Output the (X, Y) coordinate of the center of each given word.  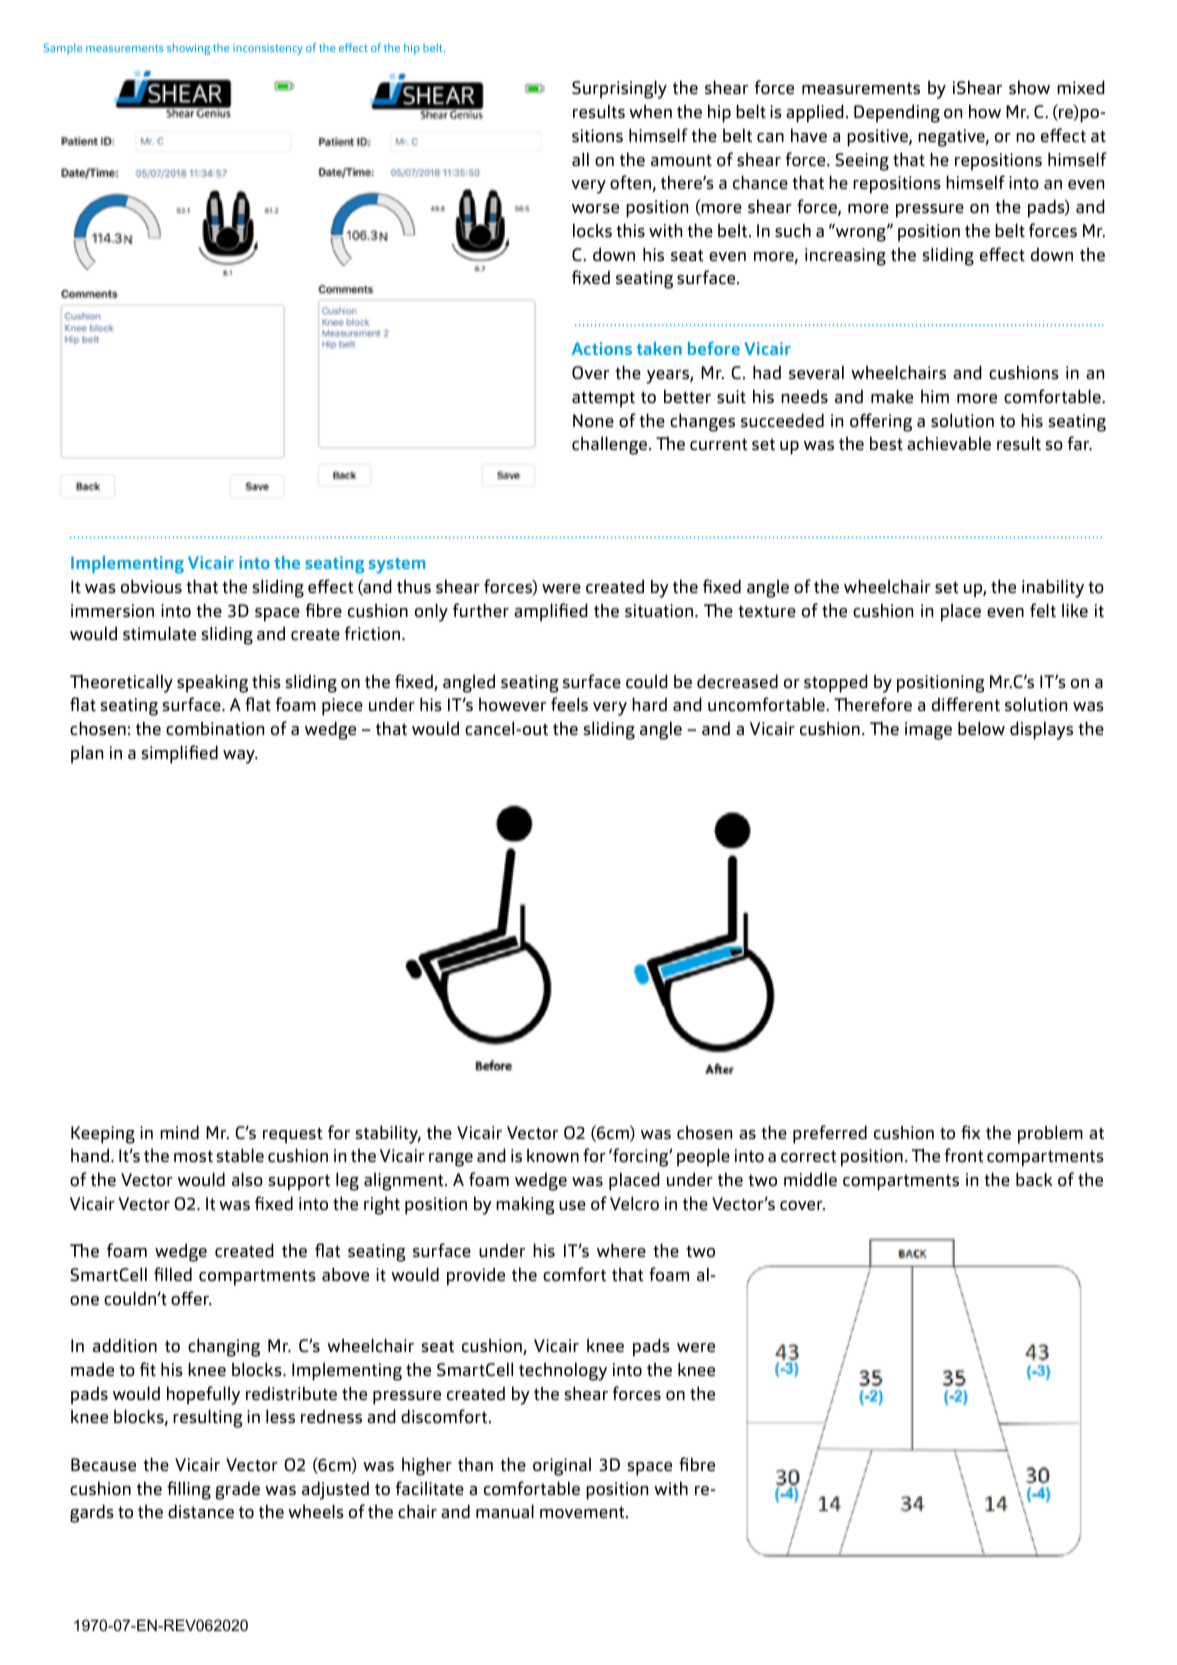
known (553, 1156)
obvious (151, 586)
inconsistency (268, 49)
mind (179, 1132)
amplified (551, 612)
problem (1050, 1134)
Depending (897, 113)
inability (1053, 588)
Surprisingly (619, 89)
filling (189, 1490)
